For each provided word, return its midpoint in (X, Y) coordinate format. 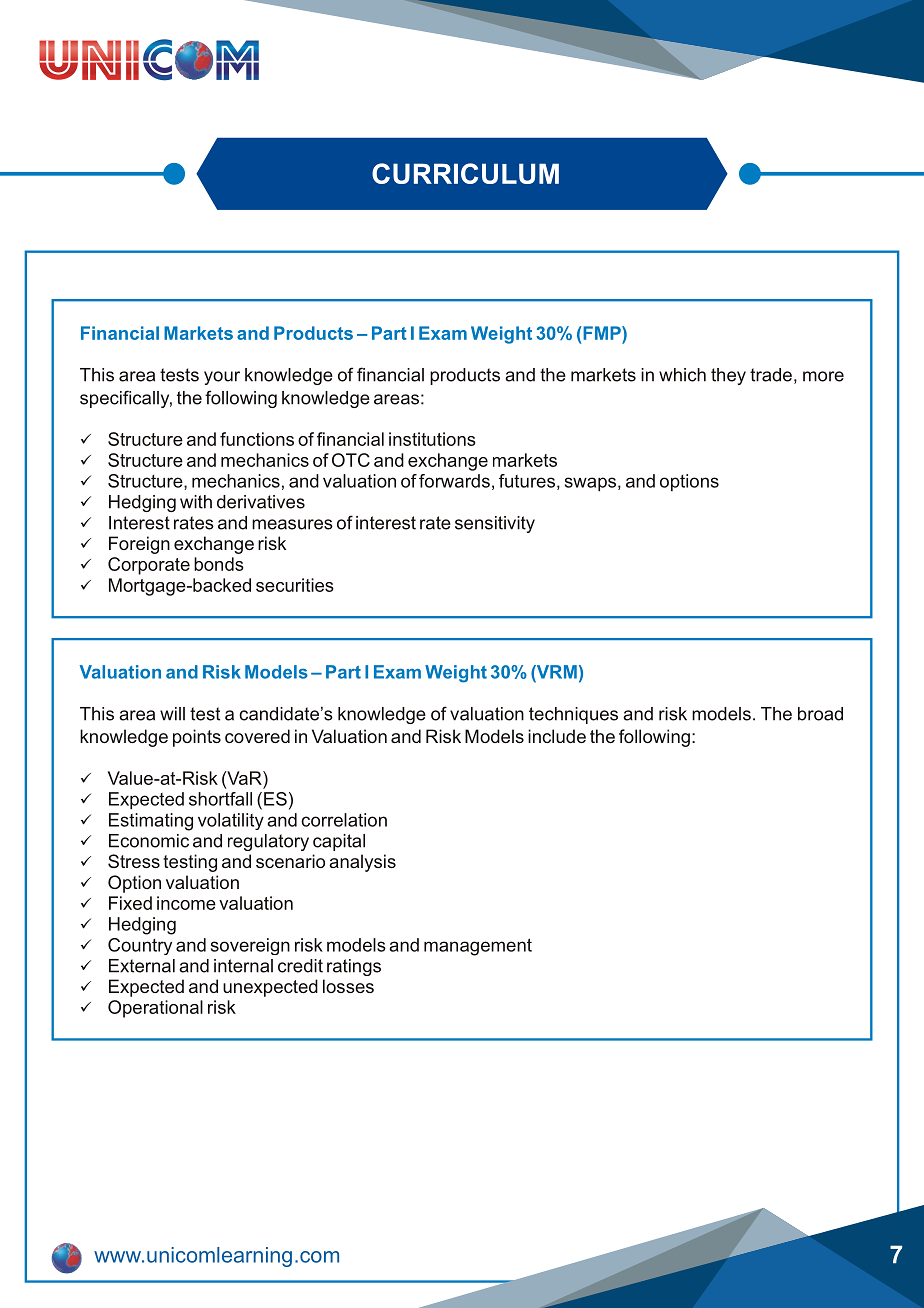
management (478, 947)
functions (257, 439)
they (728, 376)
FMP (602, 333)
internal (243, 966)
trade (771, 375)
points (197, 738)
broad (820, 714)
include (557, 736)
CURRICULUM (465, 173)
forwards (454, 481)
